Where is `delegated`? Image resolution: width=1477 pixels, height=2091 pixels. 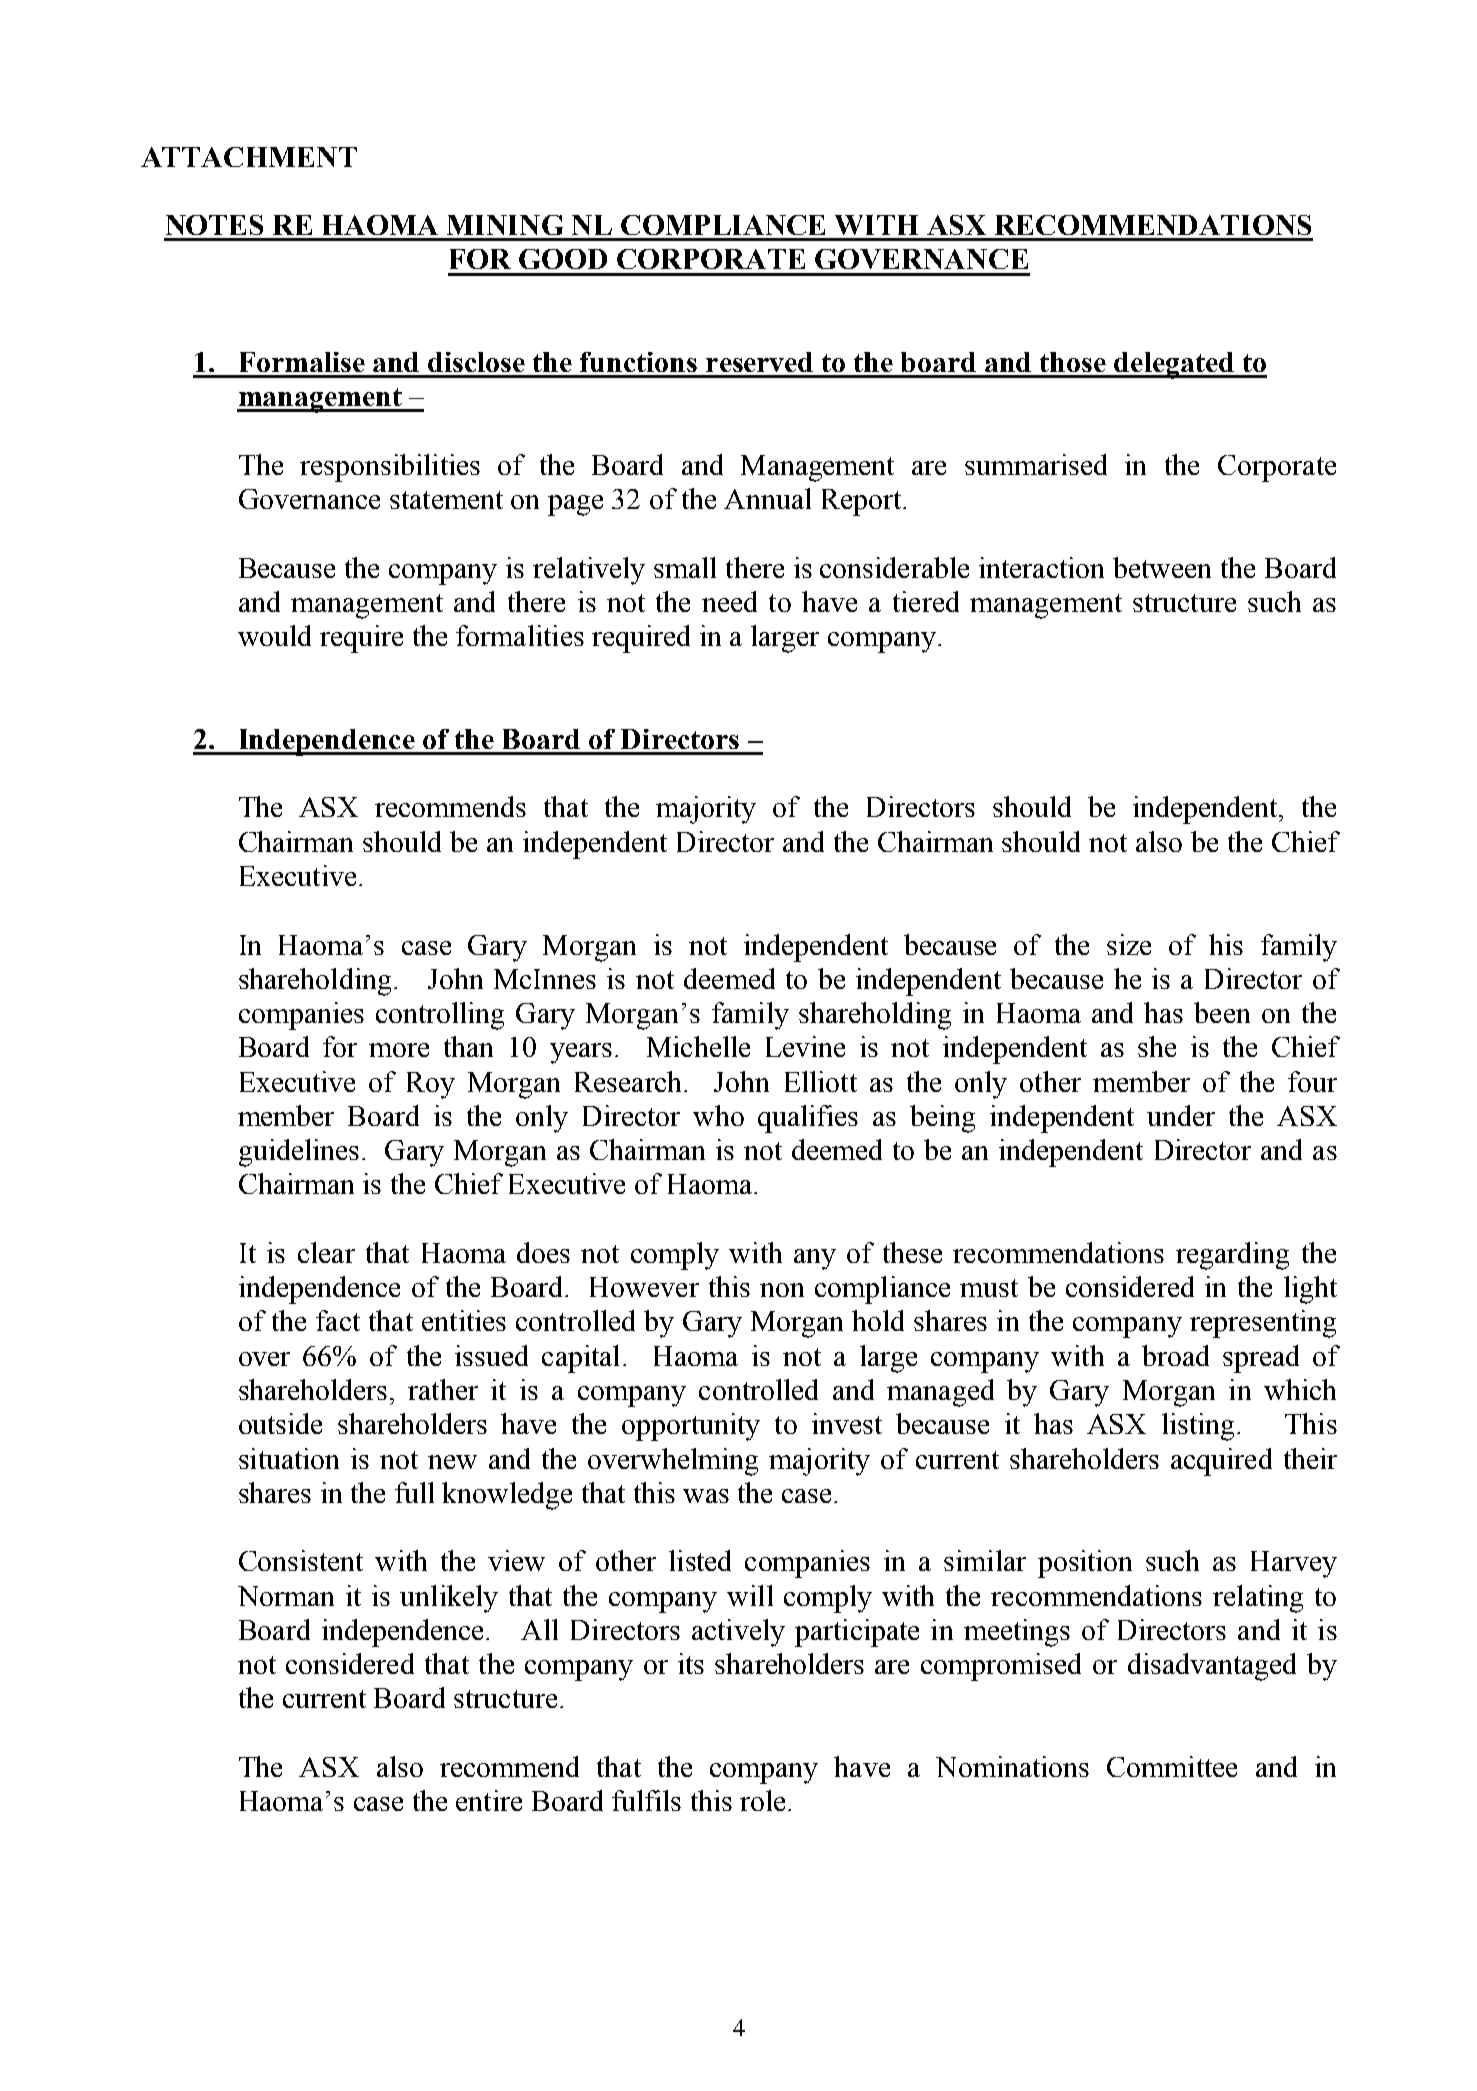
delegated is located at coordinates (1175, 365).
